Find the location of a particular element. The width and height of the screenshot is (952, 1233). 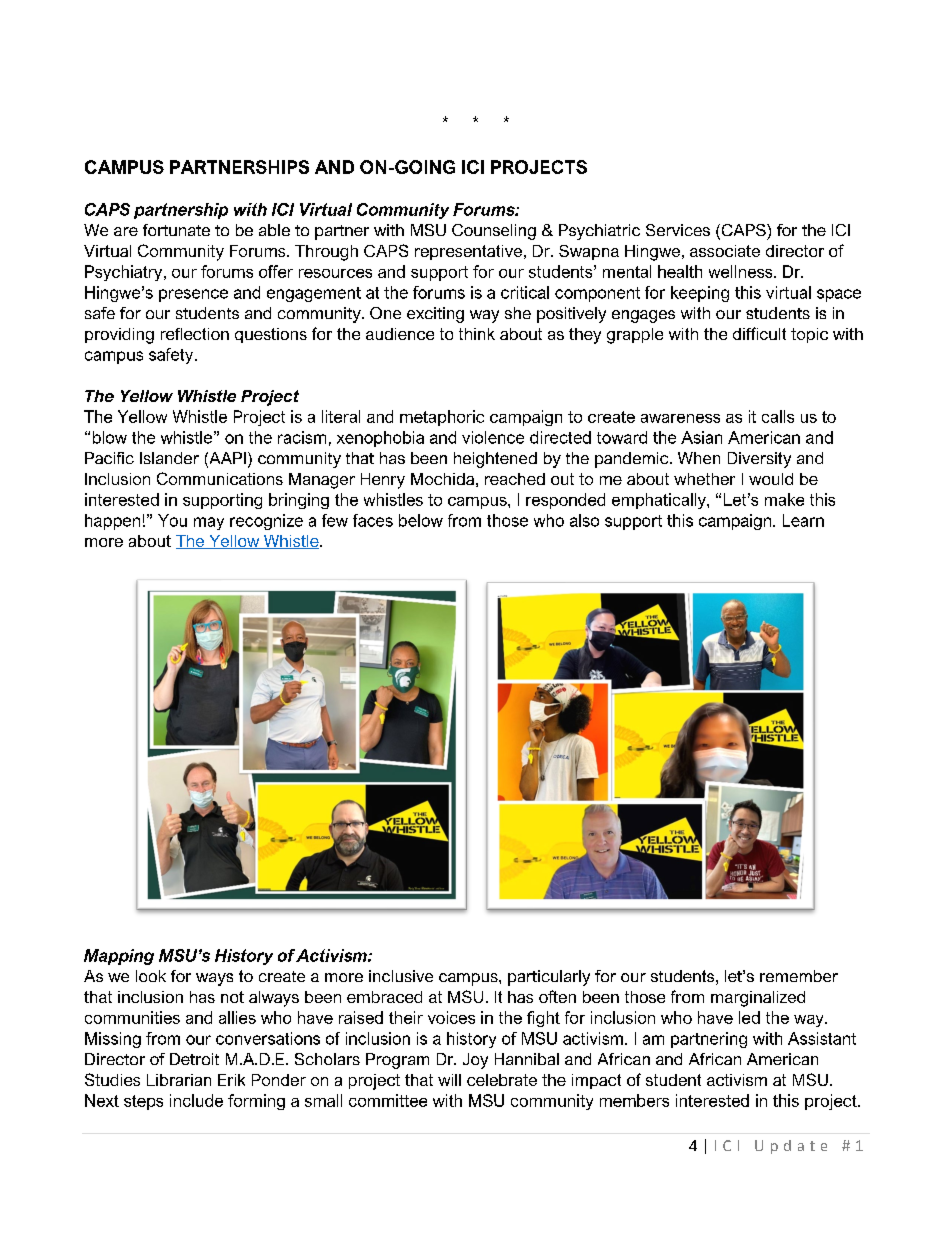

below is located at coordinates (421, 520).
